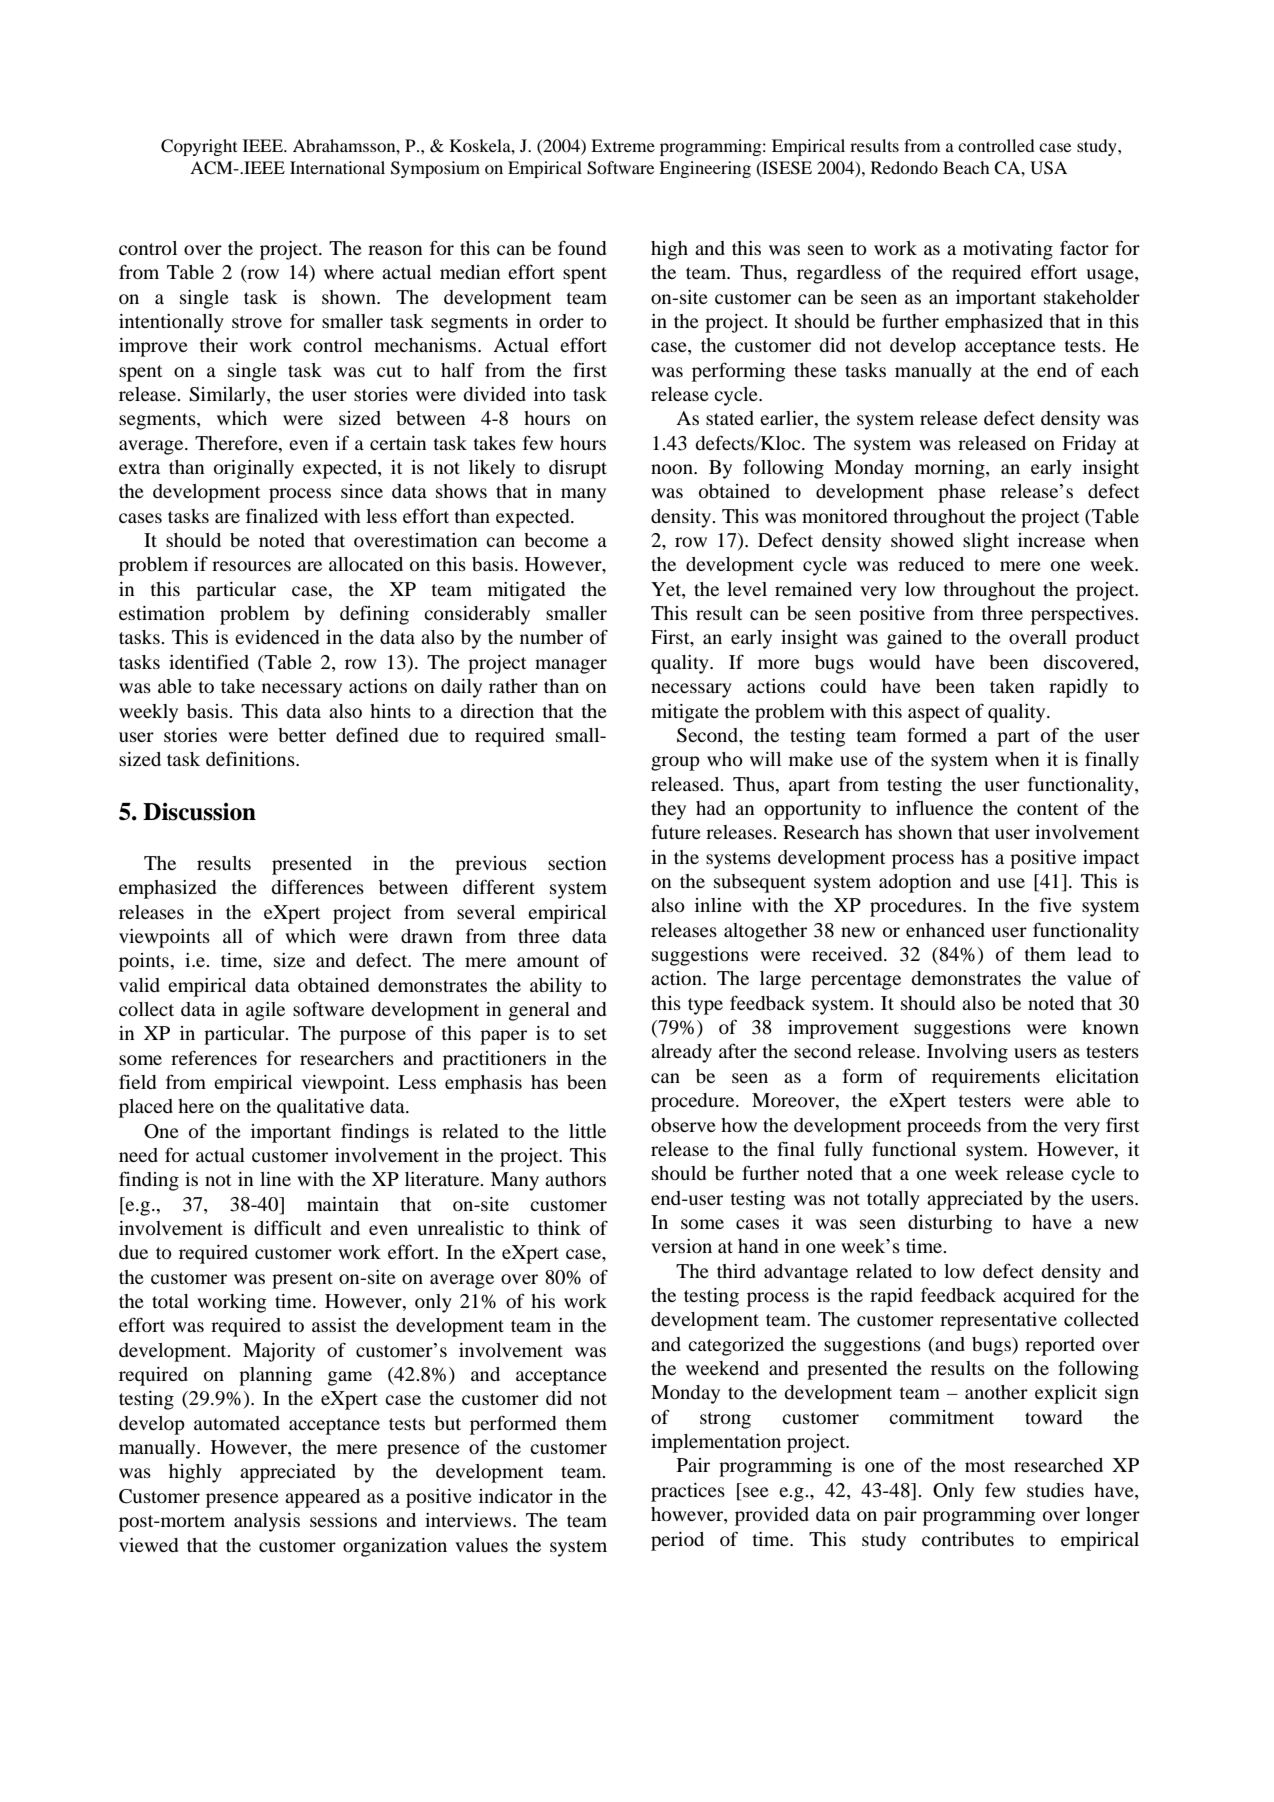 The height and width of the screenshot is (1802, 1274). What do you see at coordinates (934, 714) in the screenshot?
I see `aspect` at bounding box center [934, 714].
